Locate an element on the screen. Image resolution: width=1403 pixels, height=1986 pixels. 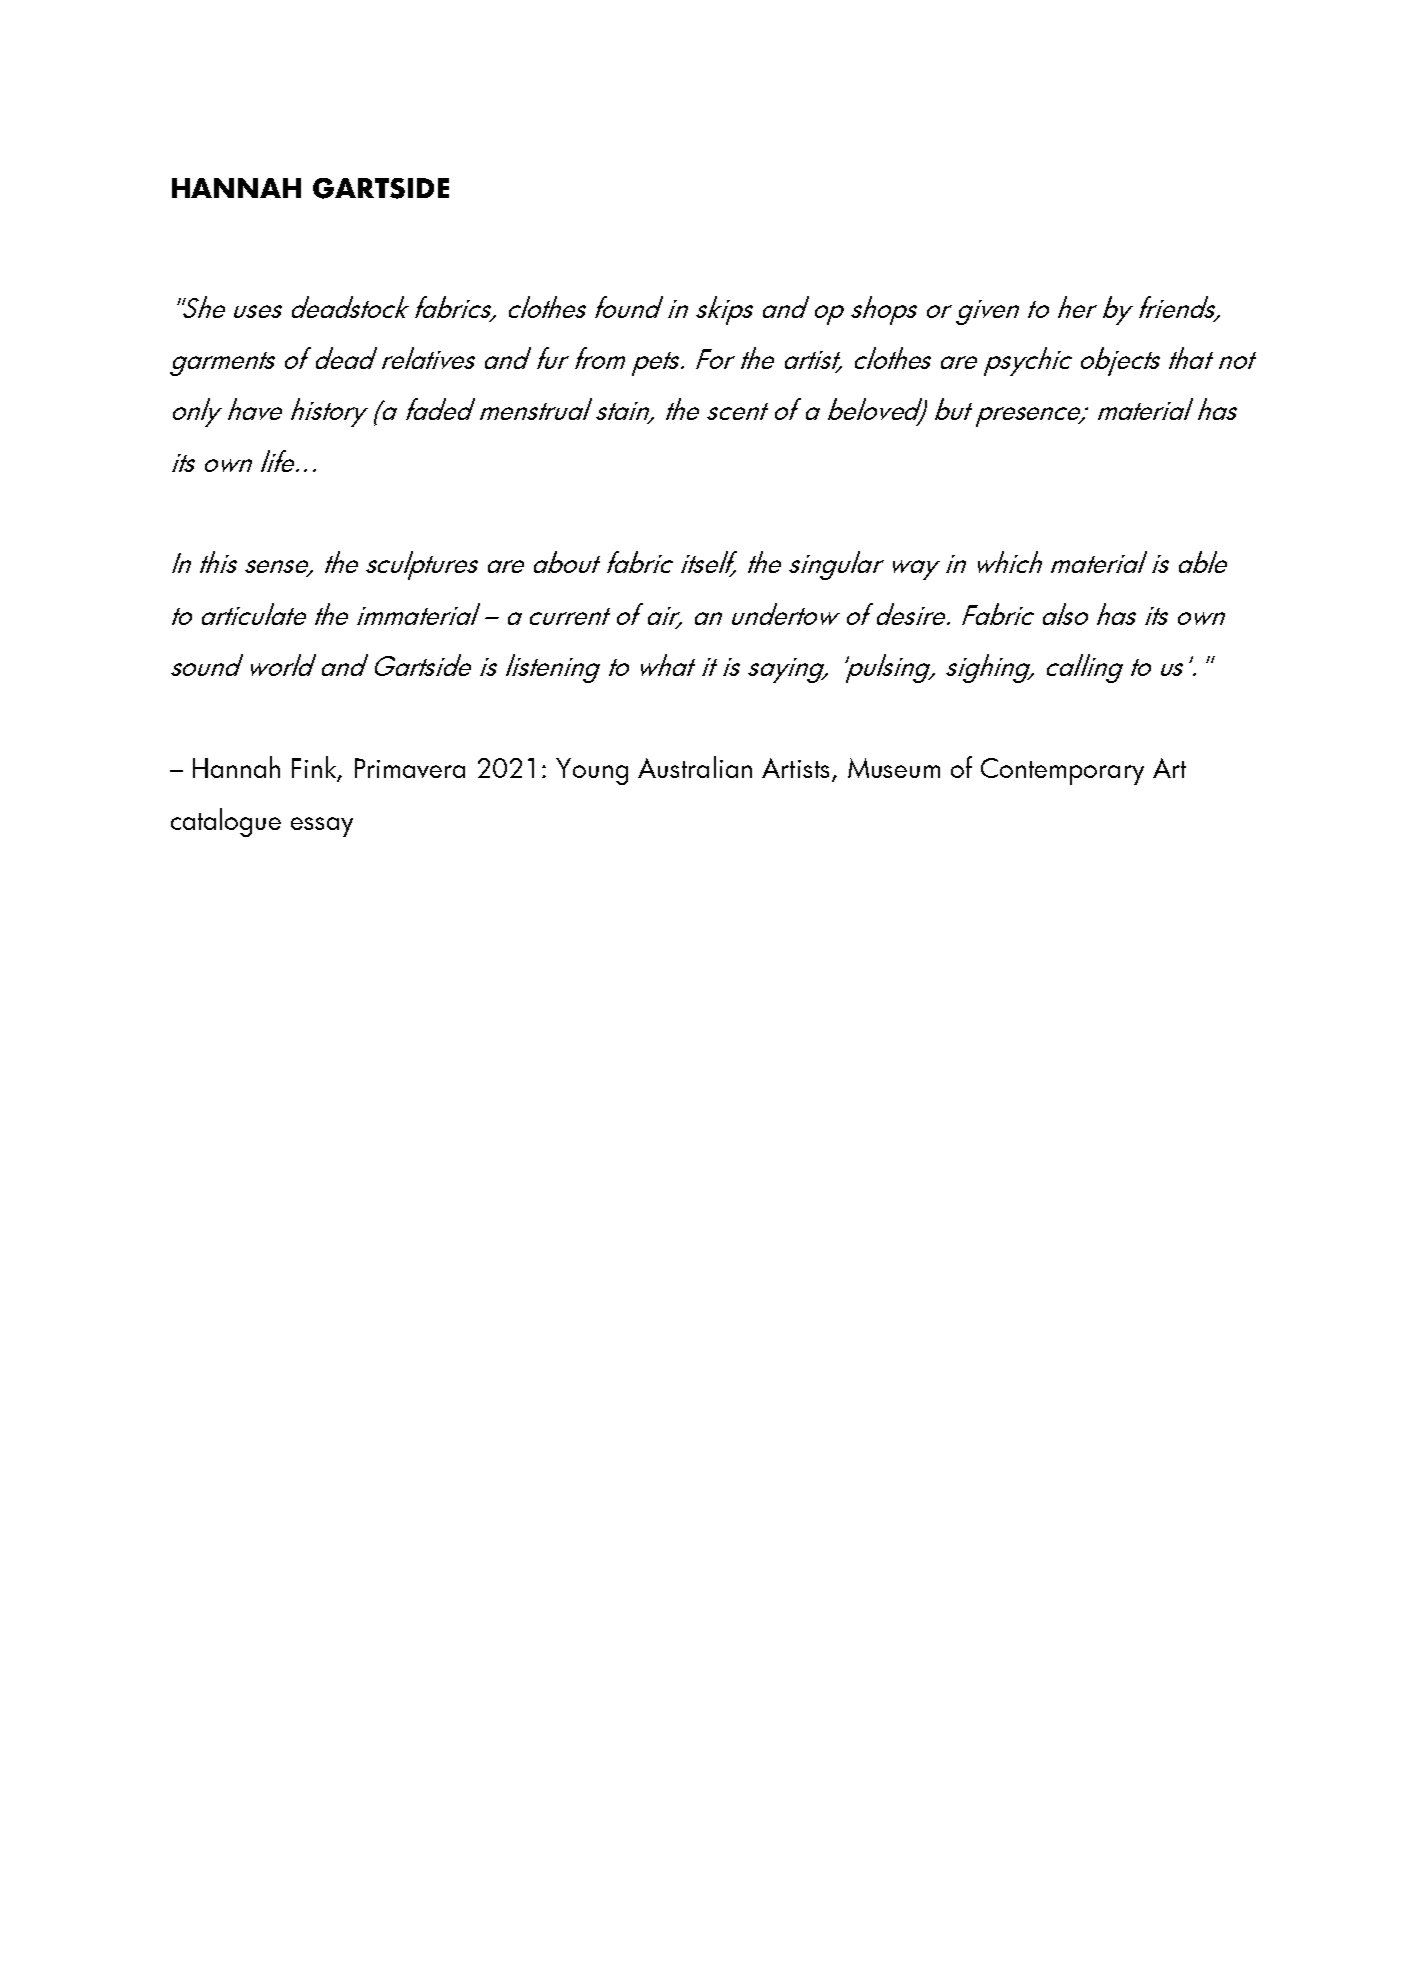
Australian is located at coordinates (695, 767).
